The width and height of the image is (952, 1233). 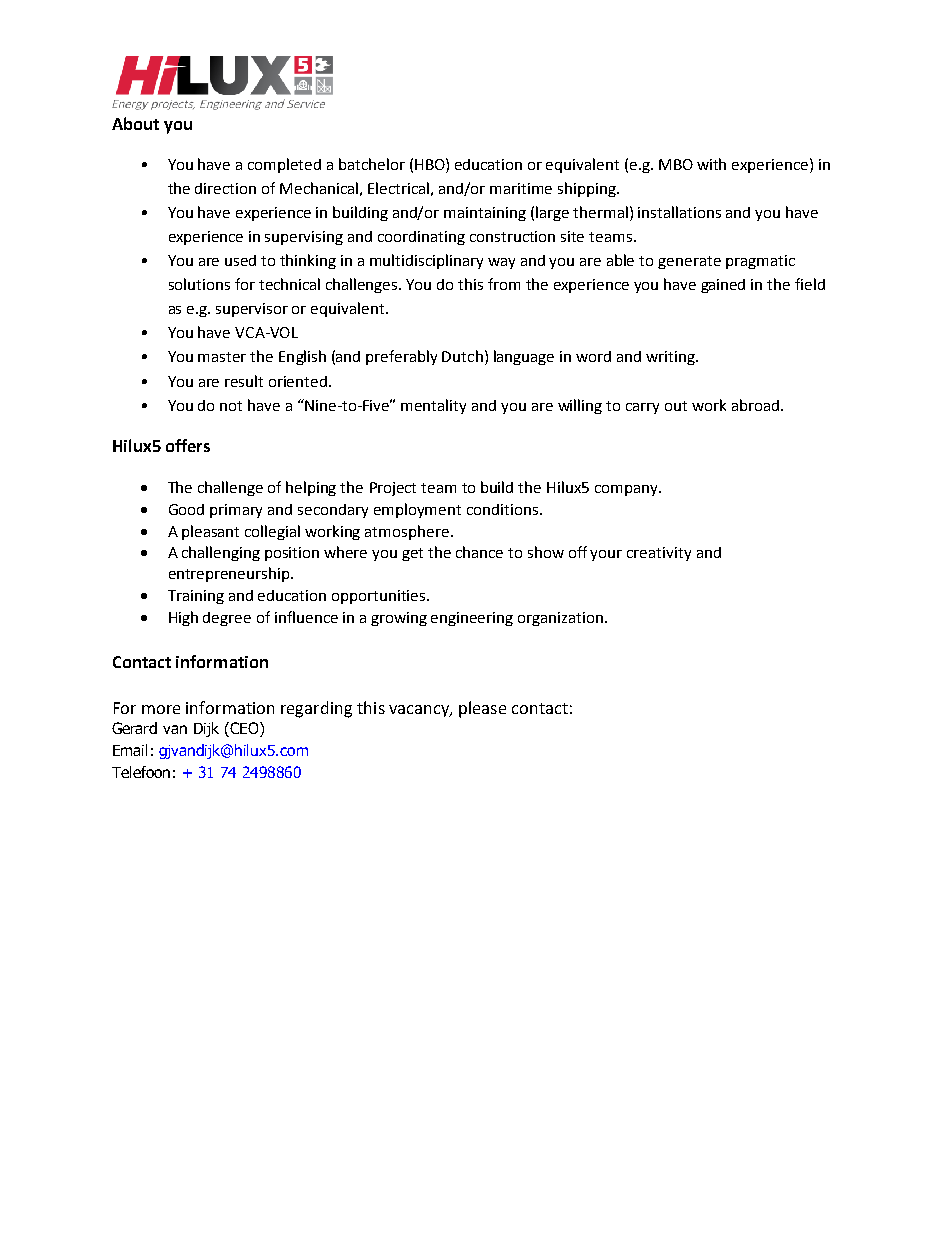 What do you see at coordinates (188, 445) in the image?
I see `offers` at bounding box center [188, 445].
